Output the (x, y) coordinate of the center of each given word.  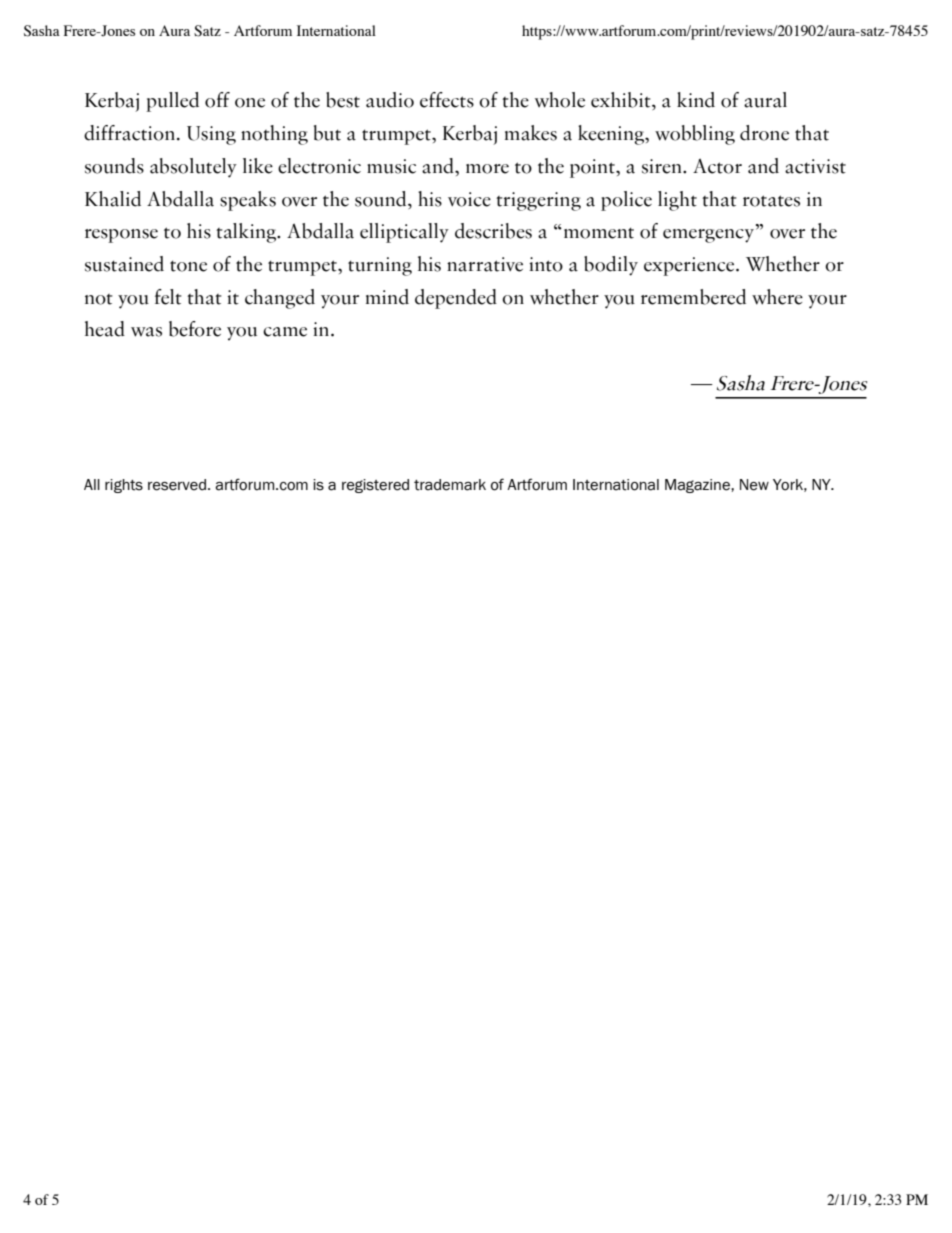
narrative (485, 264)
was (146, 332)
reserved (177, 485)
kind (696, 100)
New (754, 485)
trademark (450, 485)
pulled (172, 102)
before (195, 329)
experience (690, 266)
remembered (693, 297)
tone (188, 266)
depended (456, 299)
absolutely (193, 168)
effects (447, 100)
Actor (717, 166)
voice (469, 199)
